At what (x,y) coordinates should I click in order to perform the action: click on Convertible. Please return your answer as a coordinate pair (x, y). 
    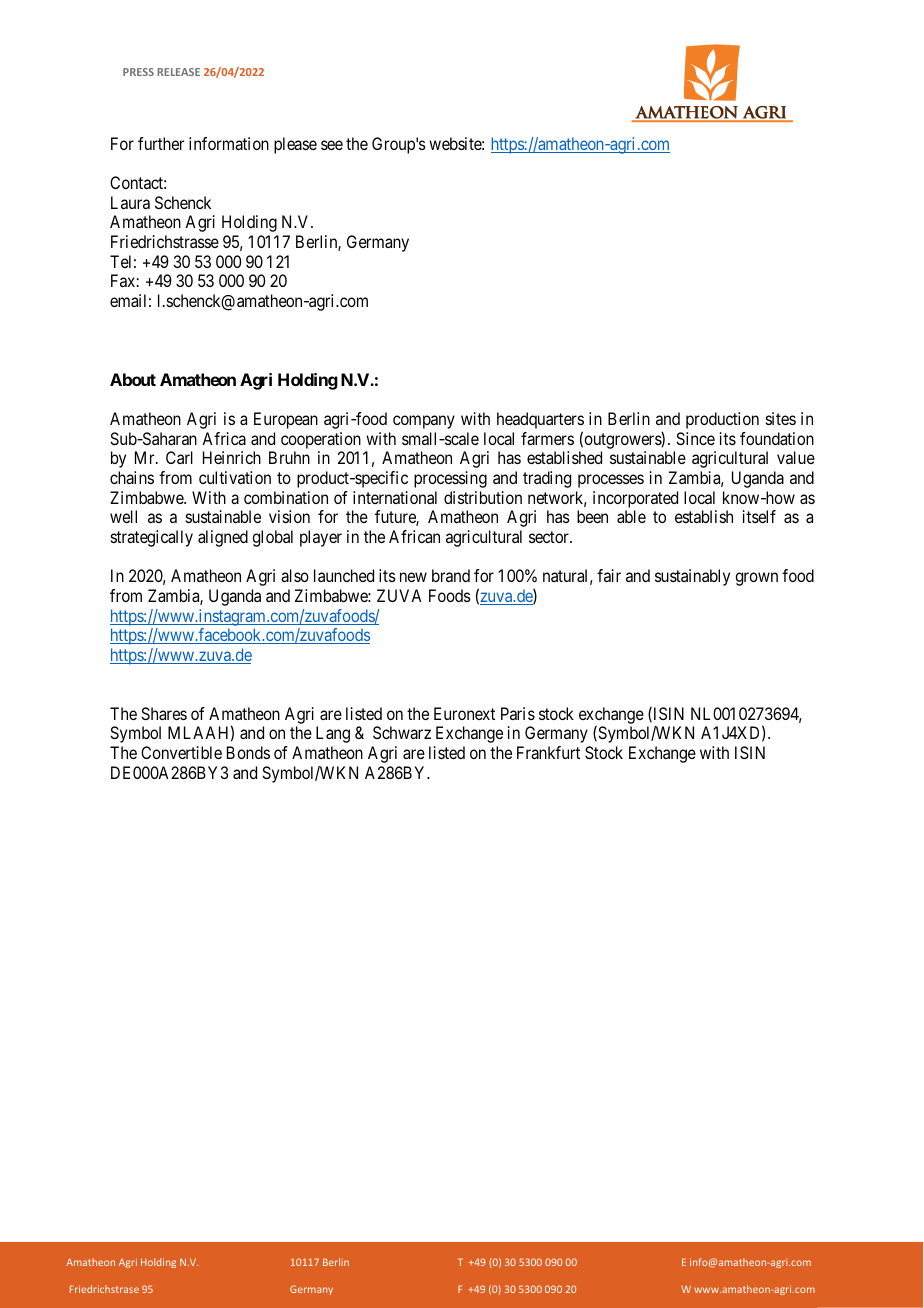
    Looking at the image, I should click on (181, 752).
